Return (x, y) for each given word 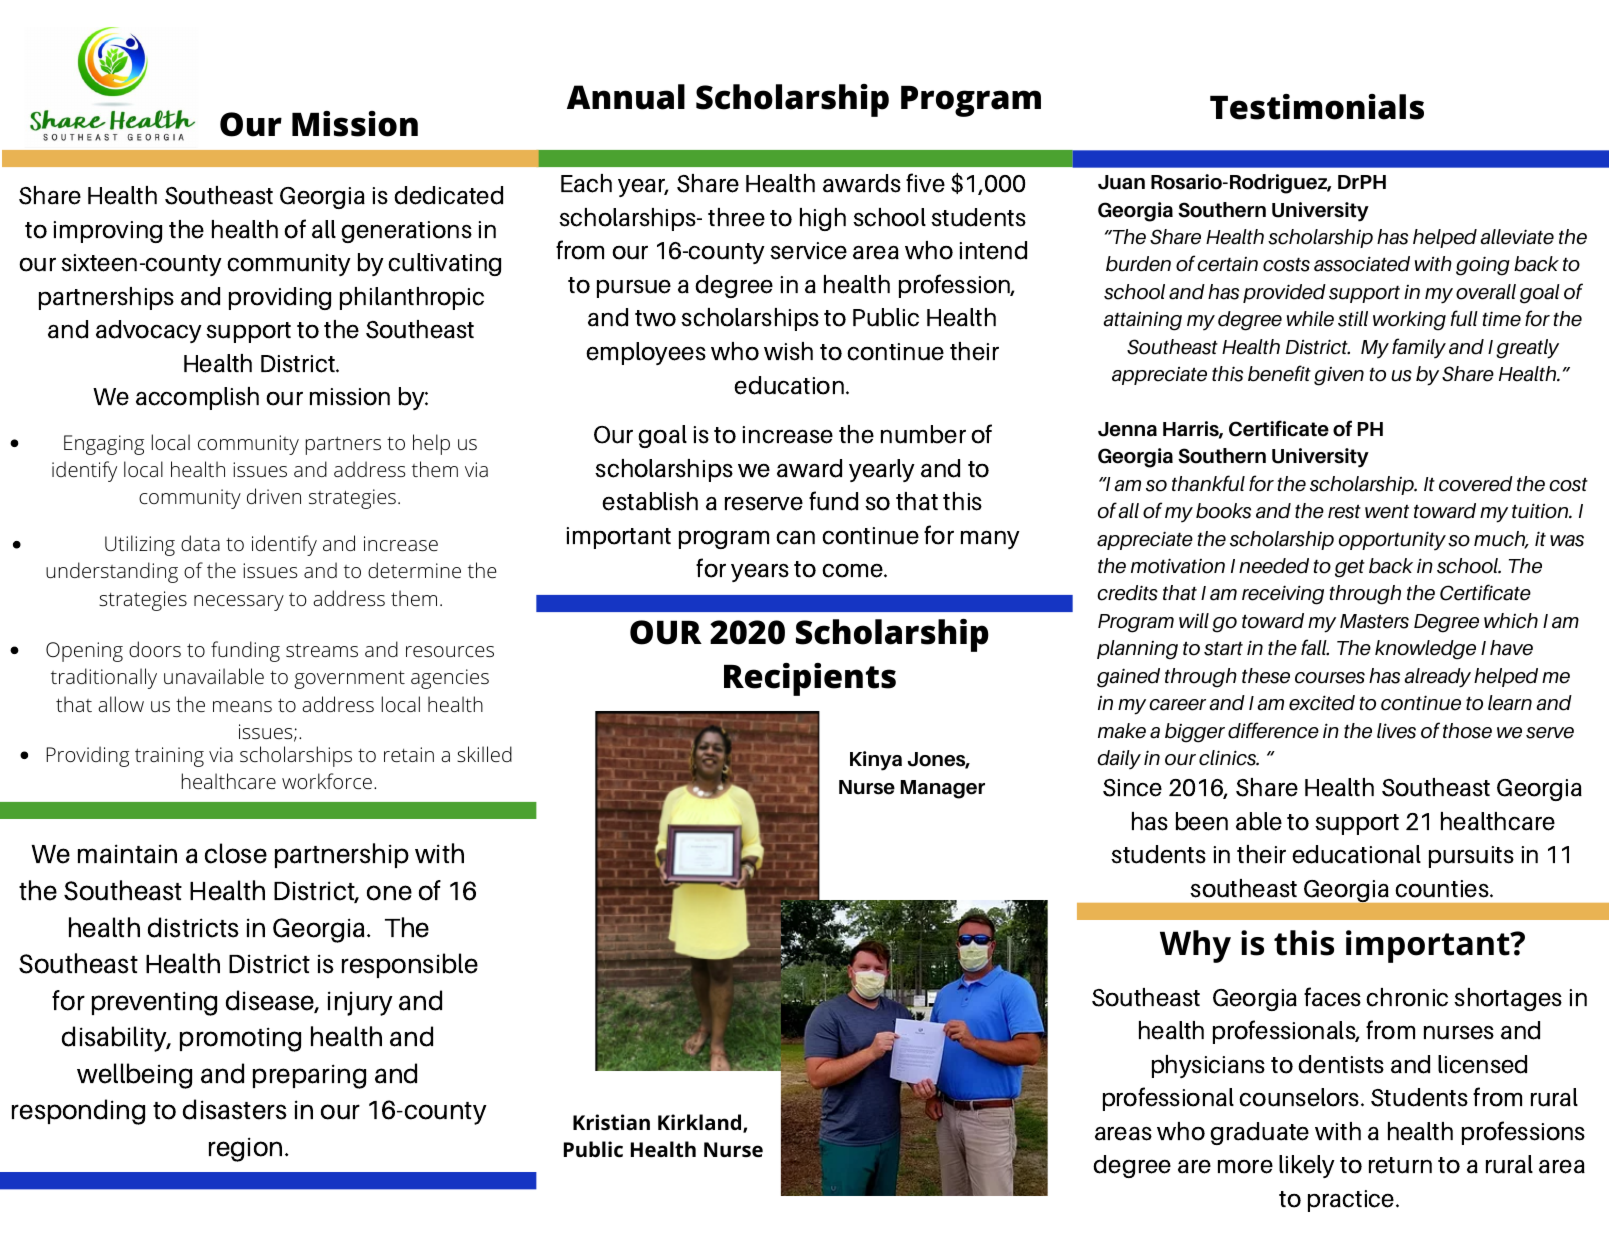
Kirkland (701, 1123)
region (245, 1149)
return (1400, 1165)
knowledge (1425, 650)
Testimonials (1317, 107)
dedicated (448, 195)
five (925, 183)
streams (322, 650)
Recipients (810, 679)
